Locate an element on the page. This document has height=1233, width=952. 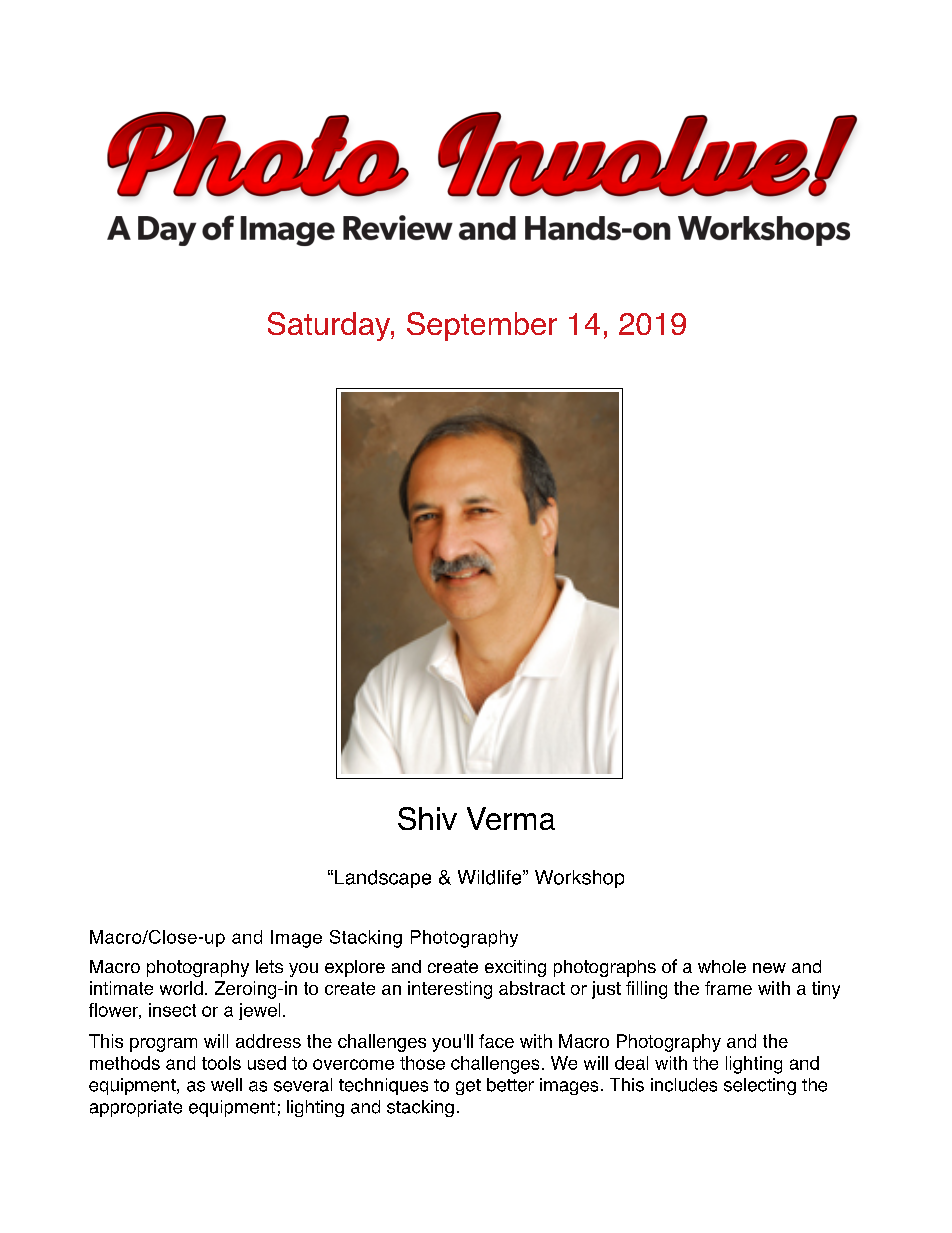
Landscape is located at coordinates (381, 879).
